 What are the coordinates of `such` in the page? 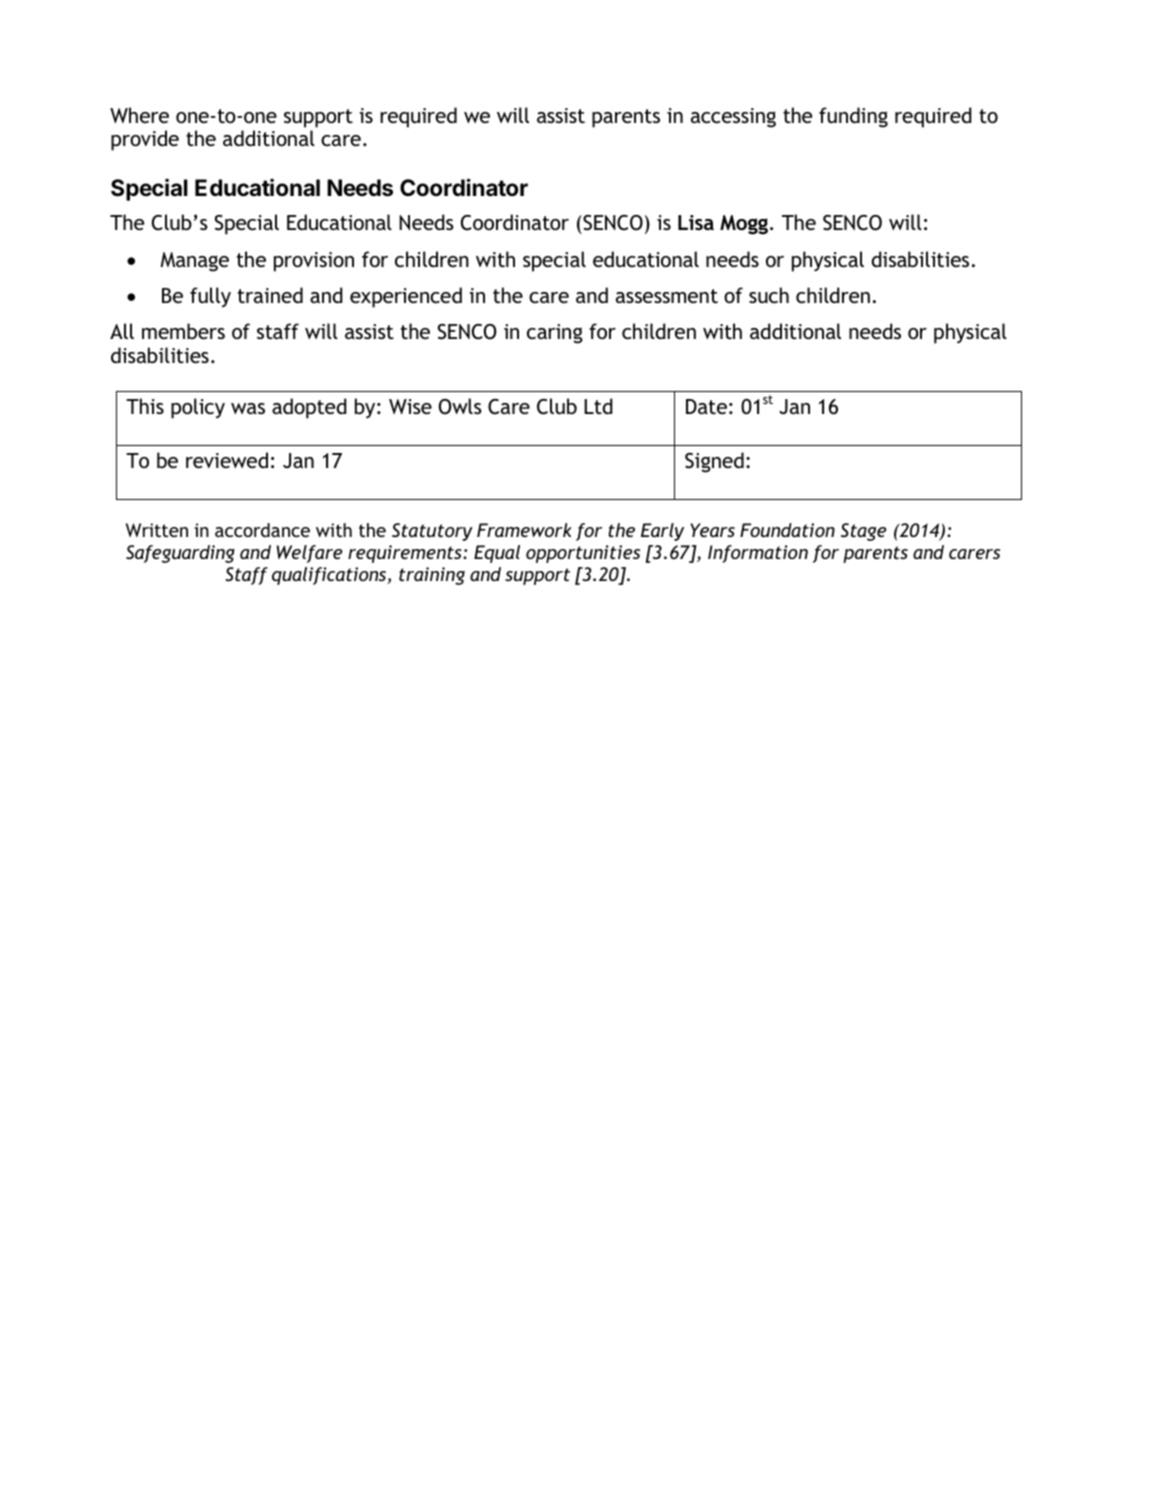 It's located at (769, 295).
